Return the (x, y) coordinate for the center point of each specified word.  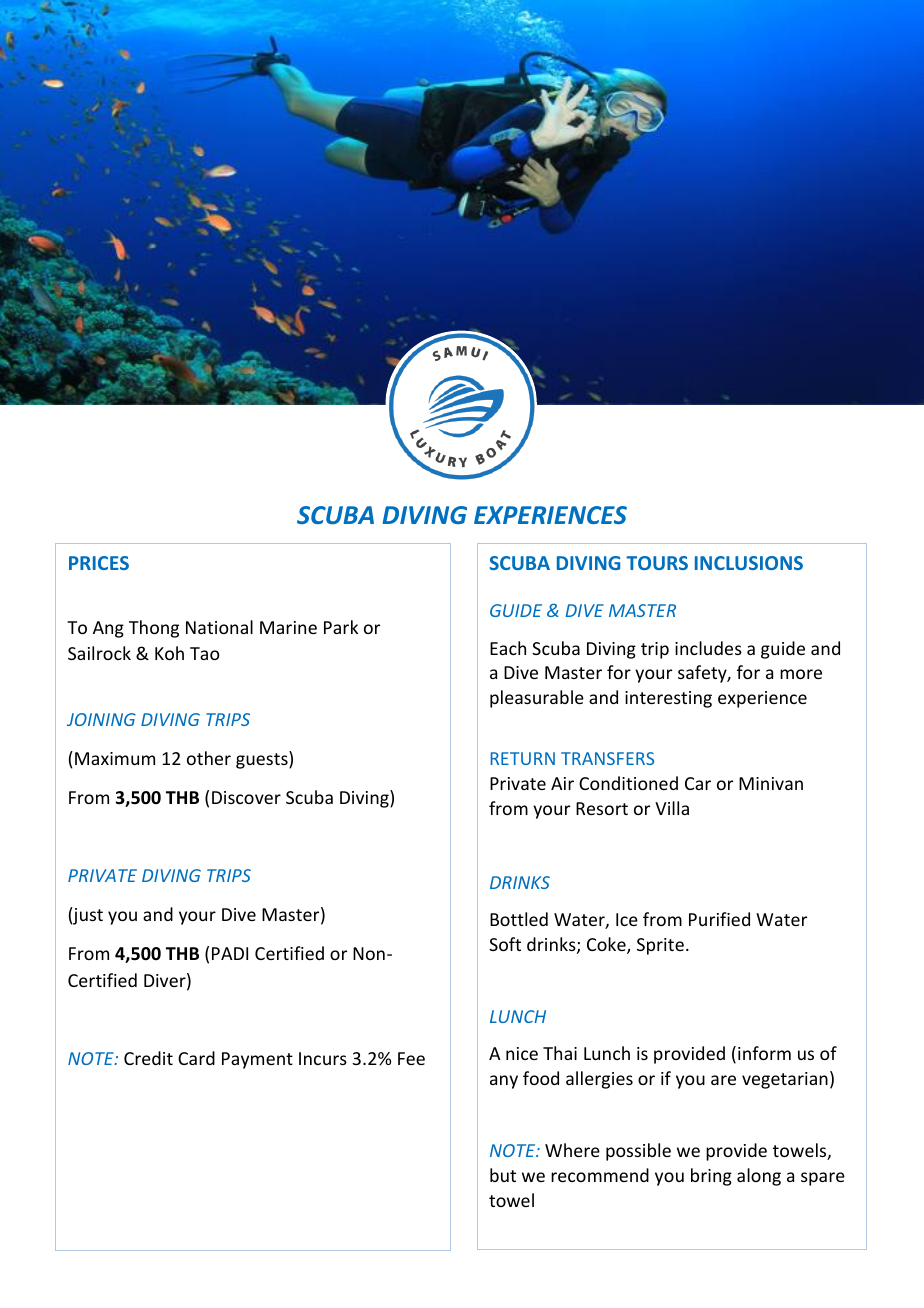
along (759, 1177)
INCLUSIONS (749, 563)
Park (341, 627)
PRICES (99, 563)
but (503, 1175)
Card (196, 1058)
